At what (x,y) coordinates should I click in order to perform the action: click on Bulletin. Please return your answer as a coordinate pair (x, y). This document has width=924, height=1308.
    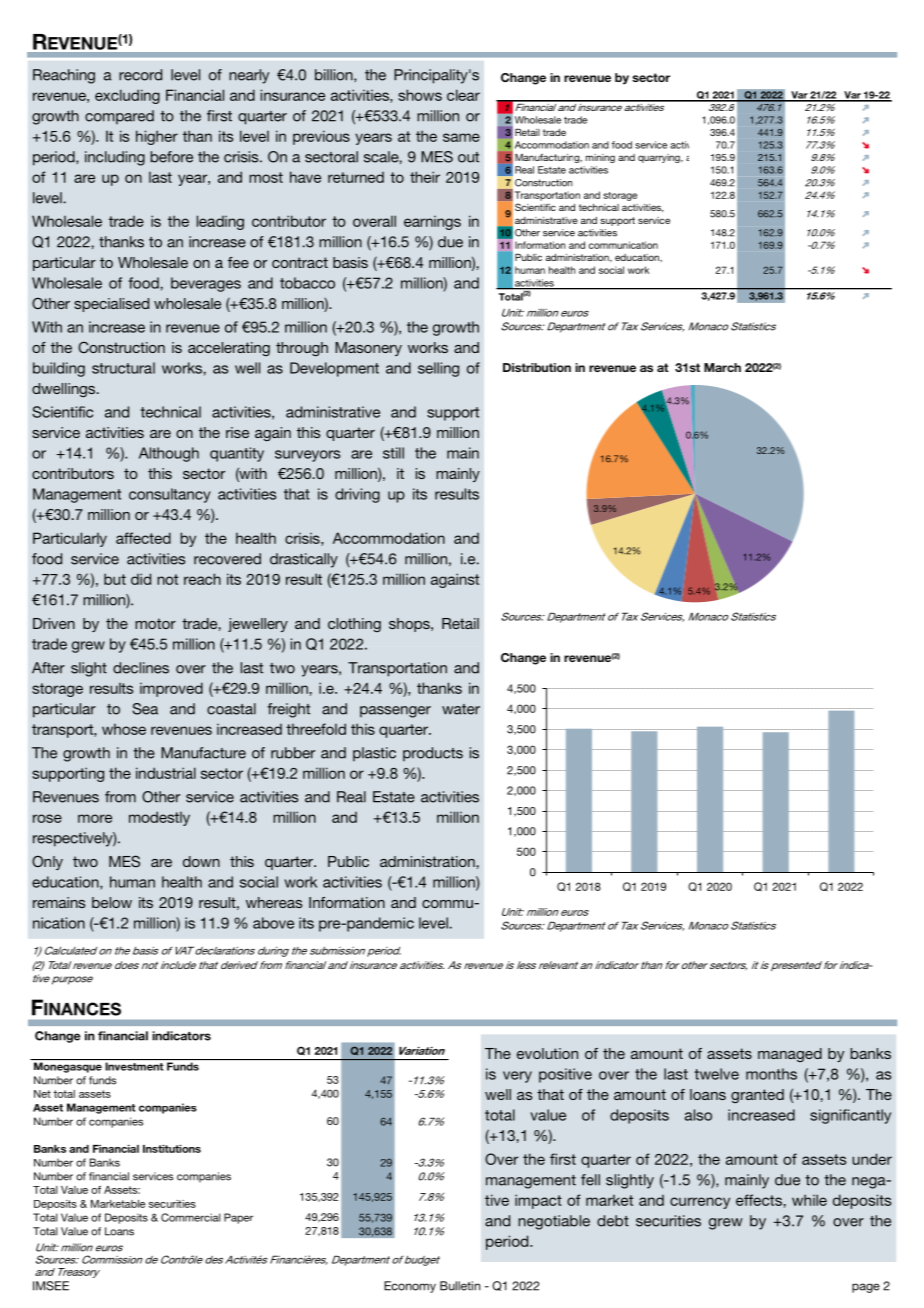
    Looking at the image, I should click on (460, 1286).
